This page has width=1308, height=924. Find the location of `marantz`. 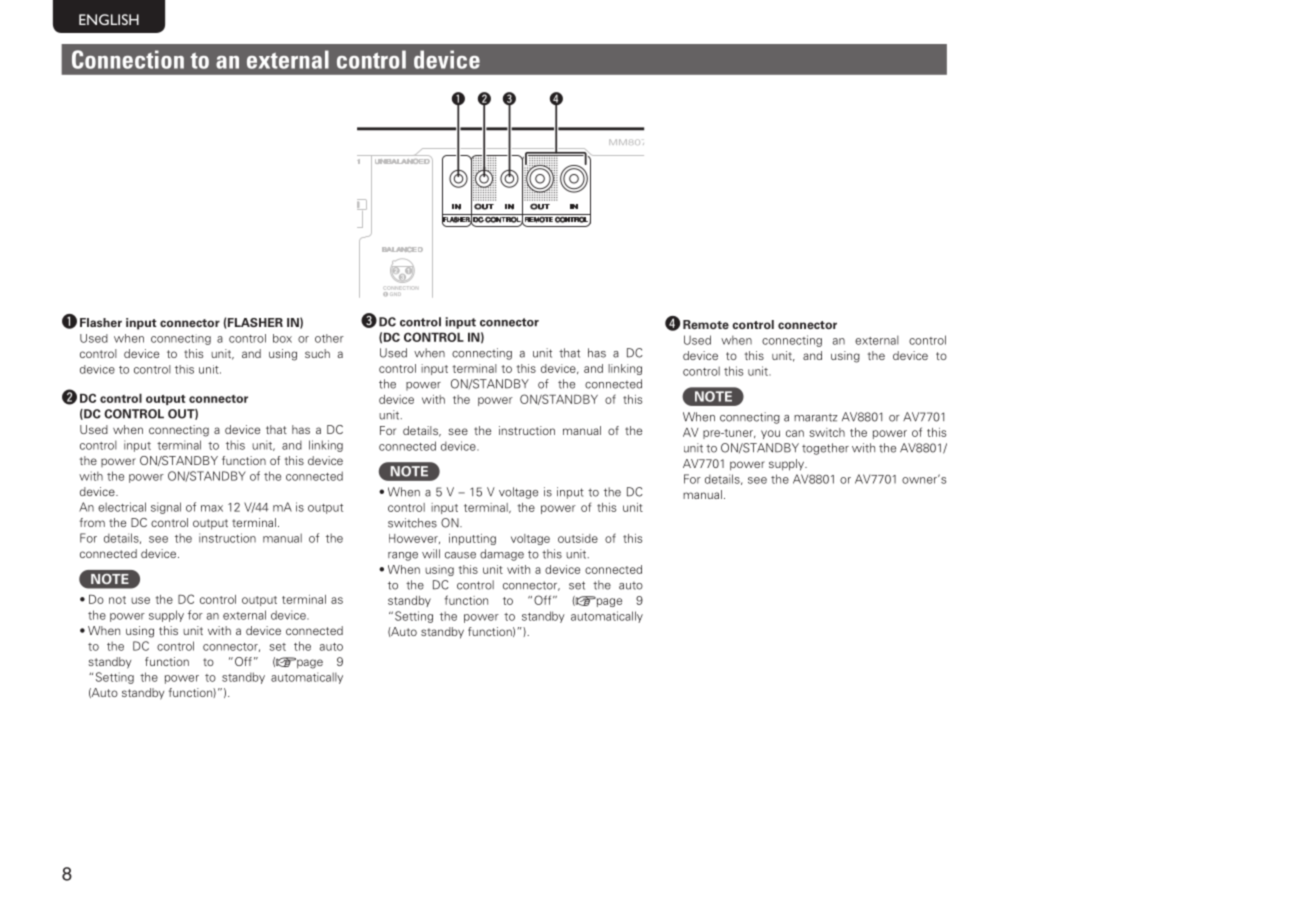

marantz is located at coordinates (816, 417).
